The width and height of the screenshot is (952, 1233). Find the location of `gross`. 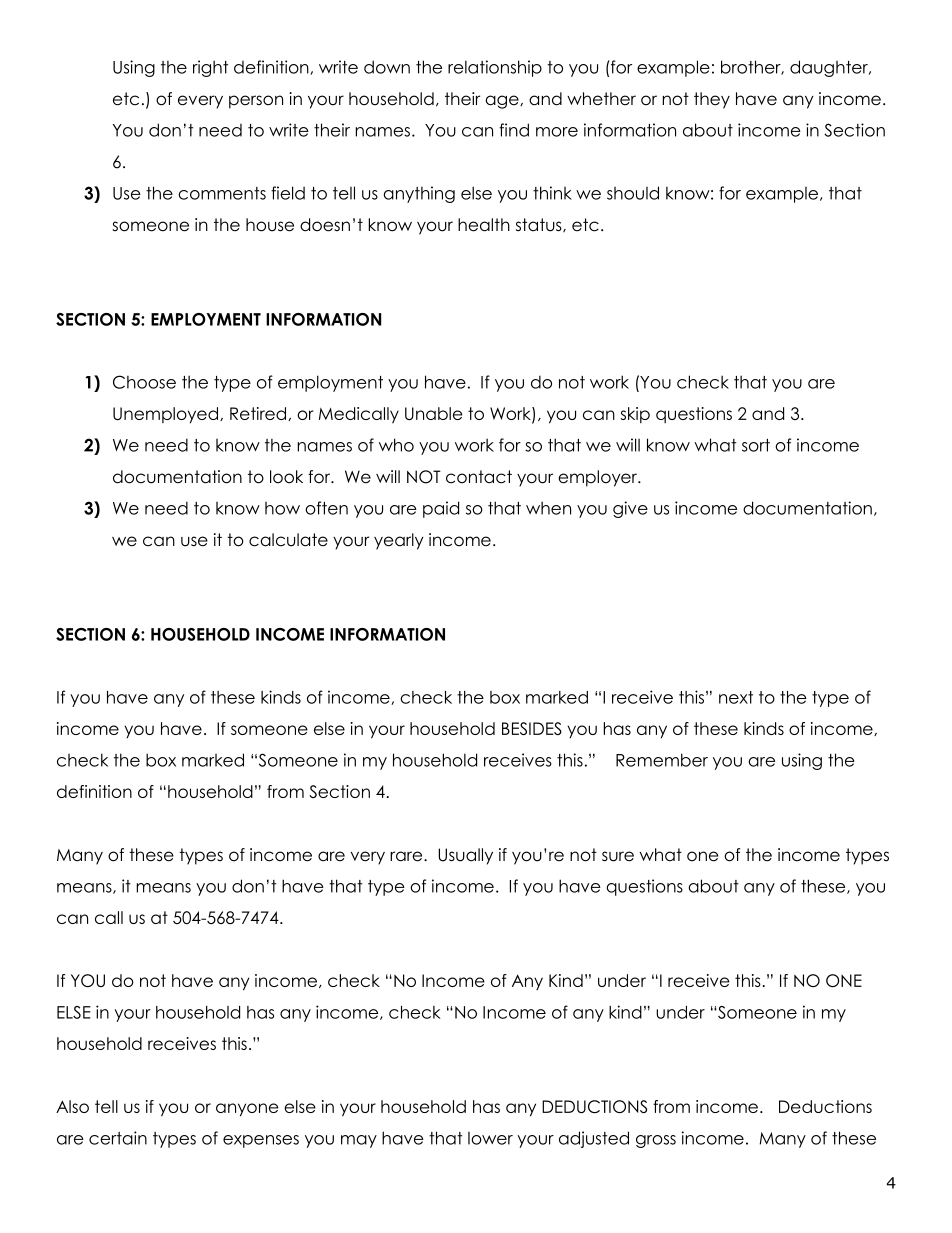

gross is located at coordinates (656, 1141).
